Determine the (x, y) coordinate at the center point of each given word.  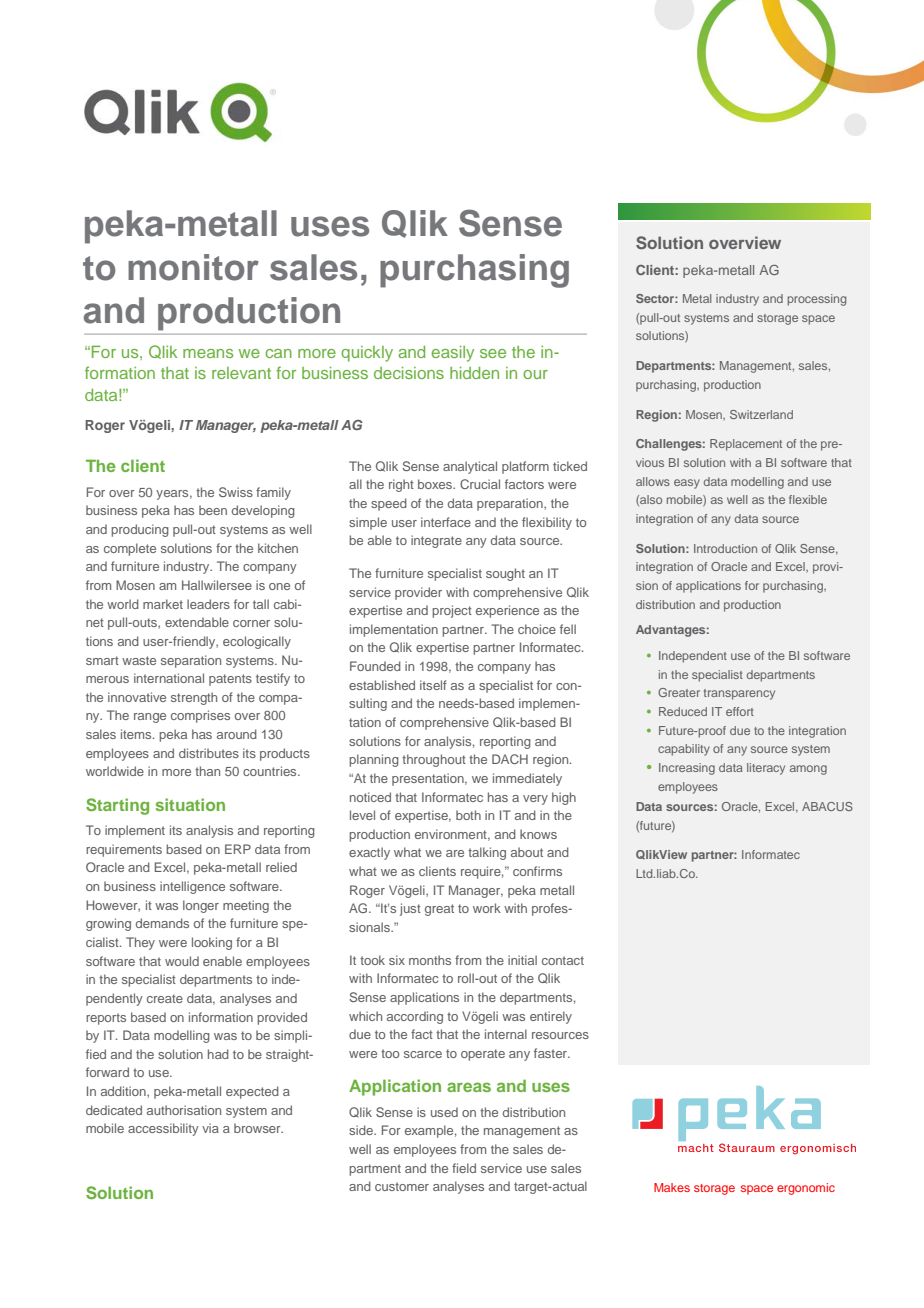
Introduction (725, 548)
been (213, 510)
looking (212, 943)
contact (563, 960)
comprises (200, 716)
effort (740, 711)
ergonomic (806, 1189)
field (464, 1168)
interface (446, 522)
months (430, 960)
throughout (434, 760)
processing (816, 300)
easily (452, 354)
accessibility (163, 1129)
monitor (193, 267)
